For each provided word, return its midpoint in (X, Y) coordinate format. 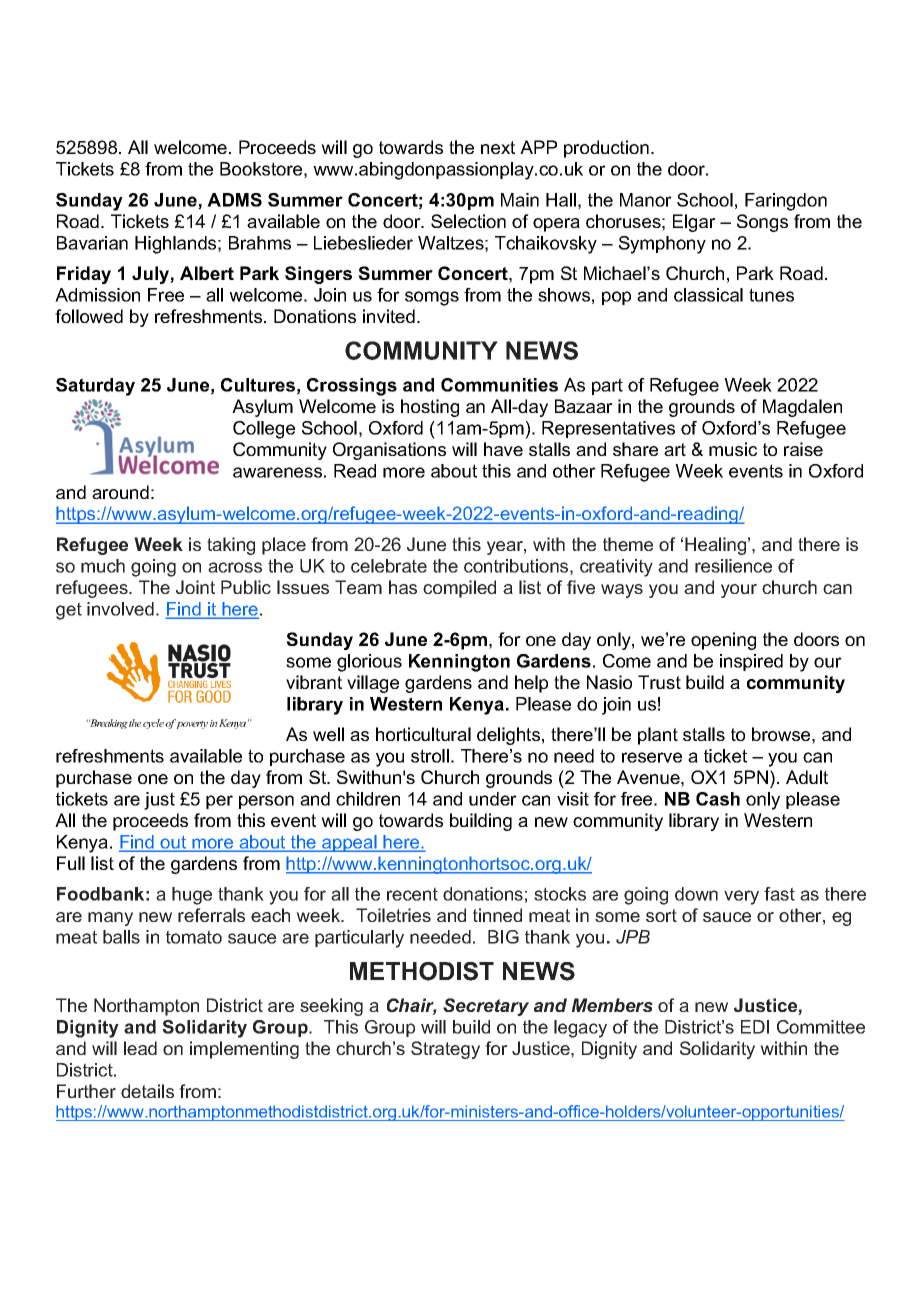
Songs (762, 223)
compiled (459, 589)
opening (723, 641)
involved (120, 609)
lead (140, 1048)
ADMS (234, 200)
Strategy (445, 1050)
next (498, 147)
